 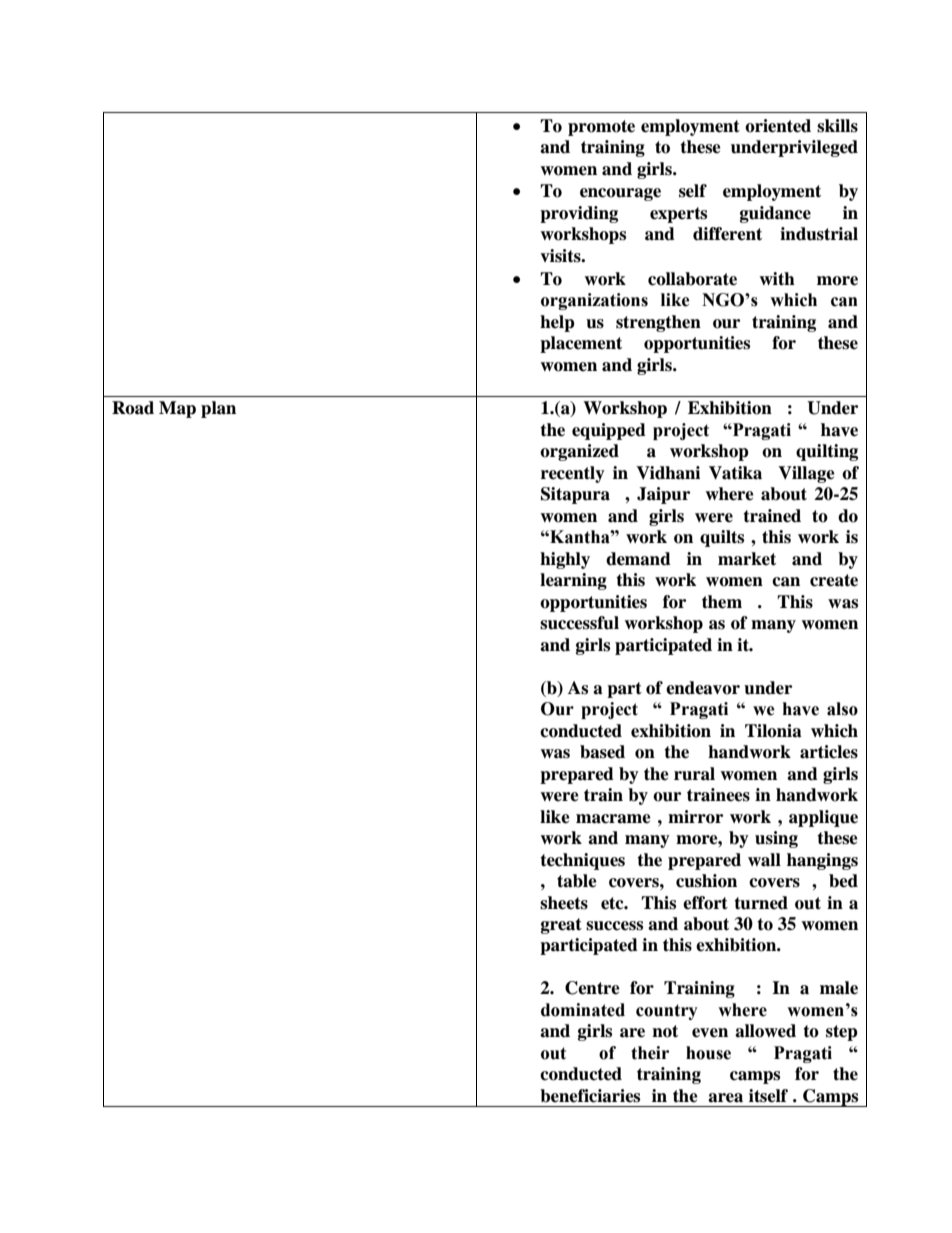 What do you see at coordinates (722, 602) in the screenshot?
I see `them` at bounding box center [722, 602].
